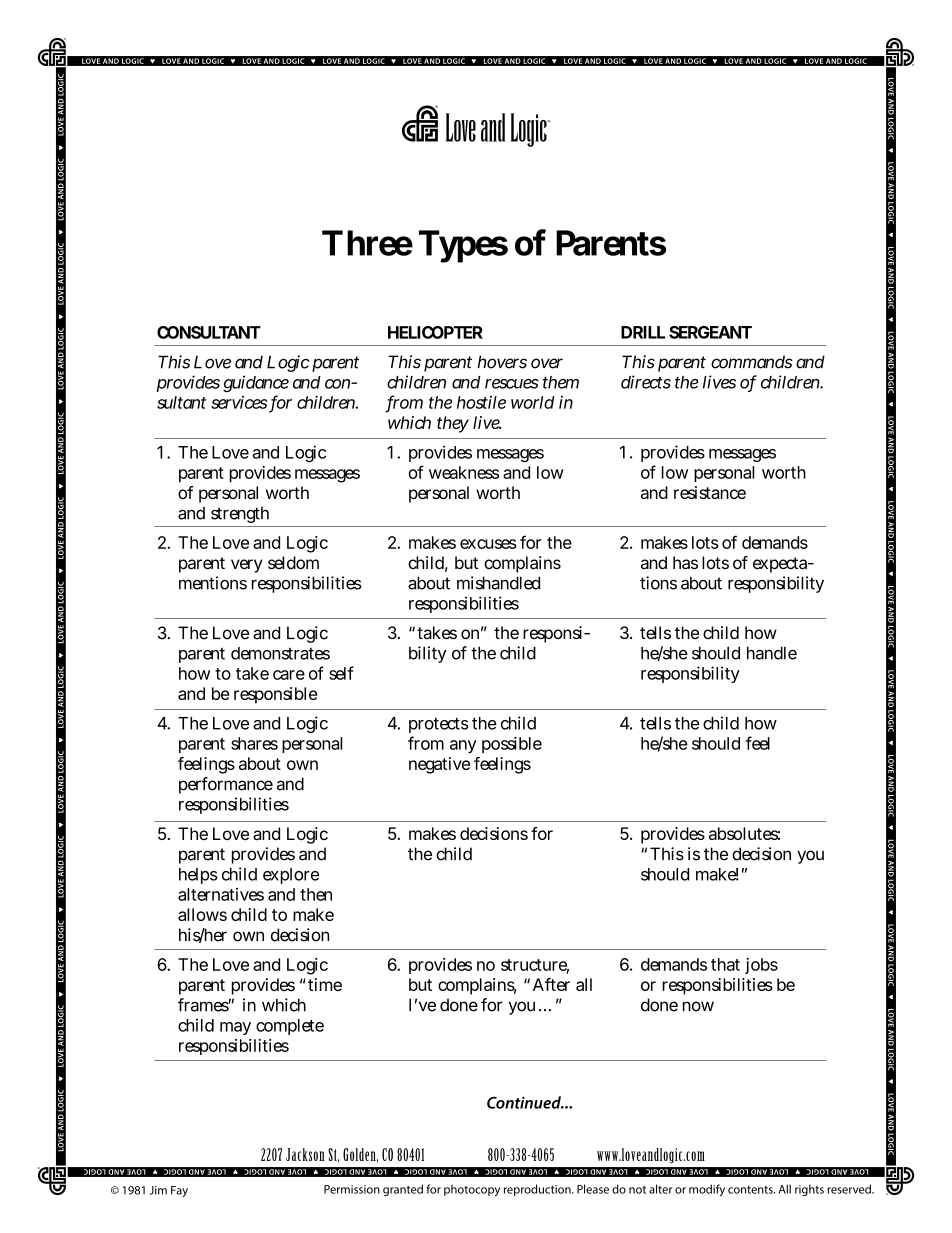  I want to click on shares, so click(254, 743).
